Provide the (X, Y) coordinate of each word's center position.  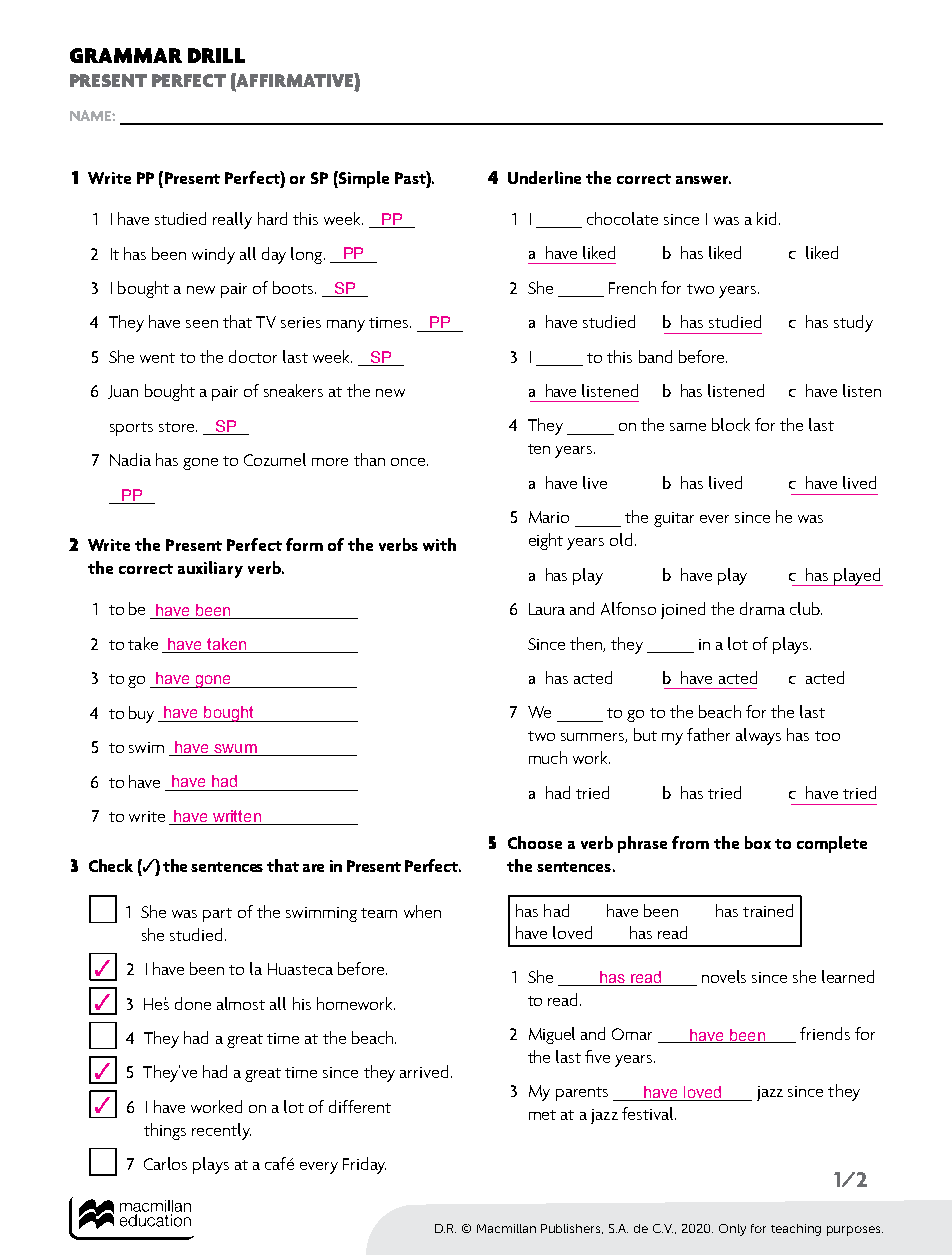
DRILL (216, 55)
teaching (796, 1230)
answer (703, 180)
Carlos (165, 1163)
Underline (544, 177)
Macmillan (506, 1228)
